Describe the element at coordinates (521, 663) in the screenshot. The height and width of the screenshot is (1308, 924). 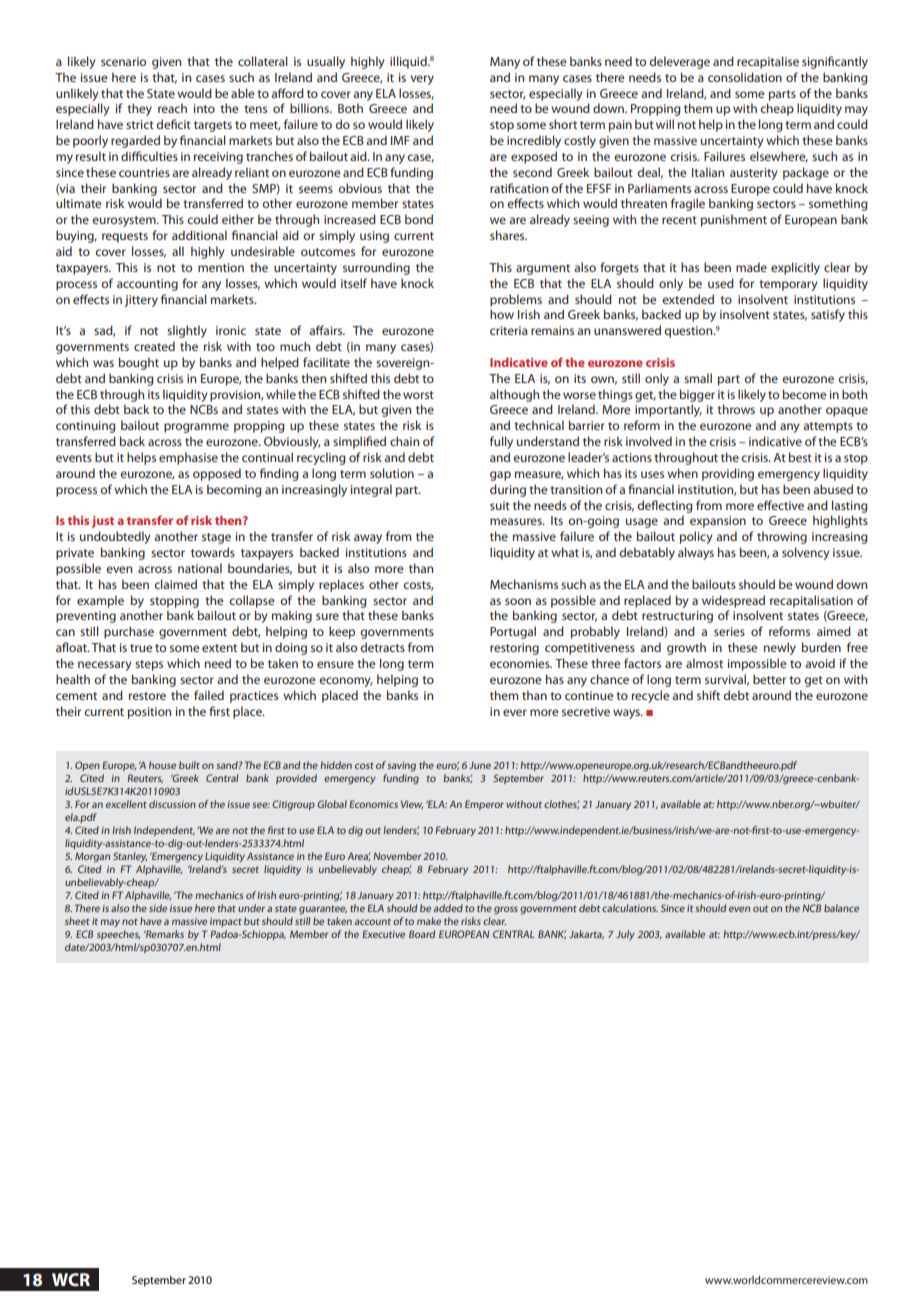
I see `economies` at that location.
